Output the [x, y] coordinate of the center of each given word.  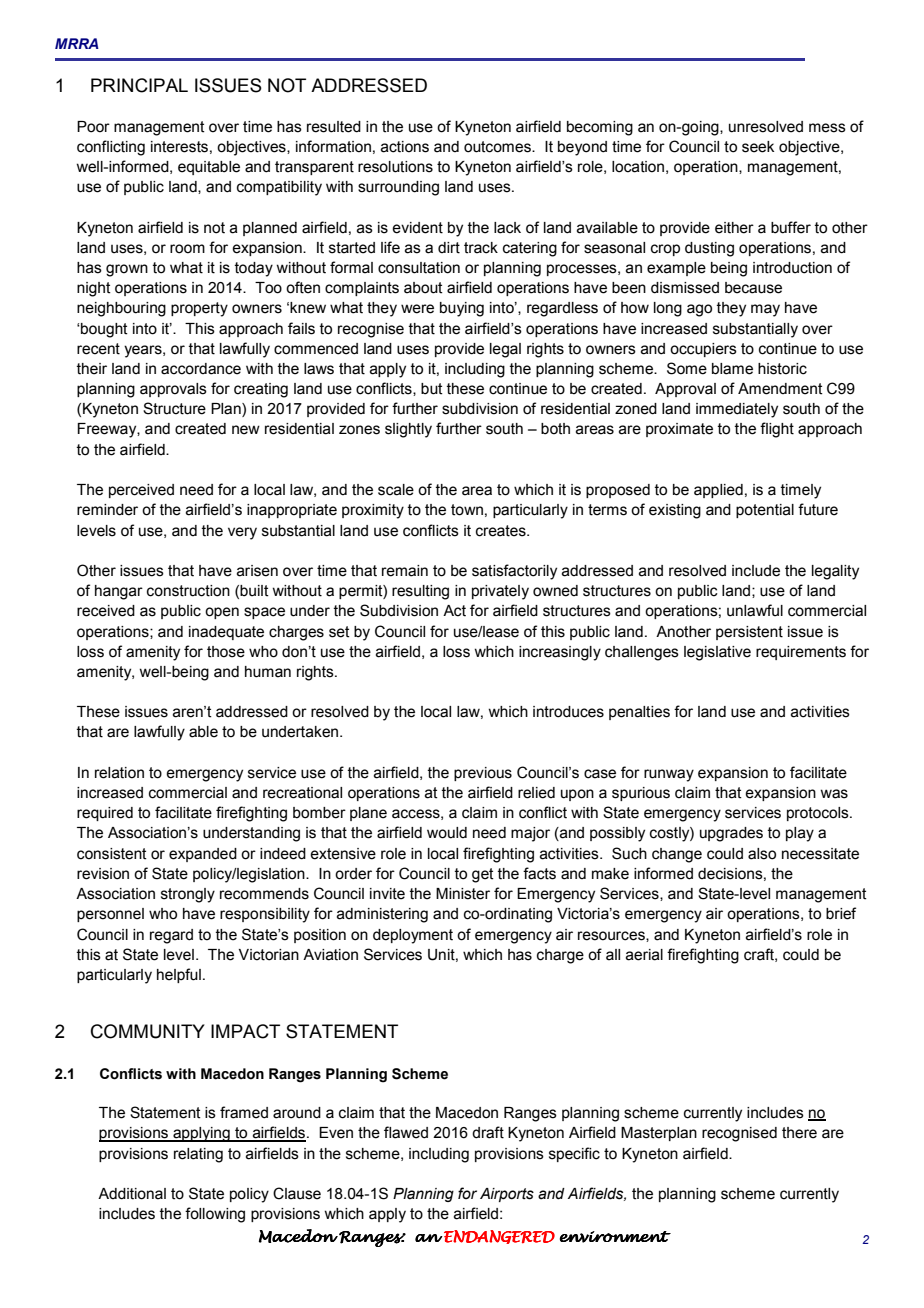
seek [758, 147]
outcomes [498, 147]
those [226, 652]
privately [500, 592]
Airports [507, 1195]
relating [198, 1155]
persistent [749, 633]
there [799, 1133]
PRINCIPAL [139, 85]
